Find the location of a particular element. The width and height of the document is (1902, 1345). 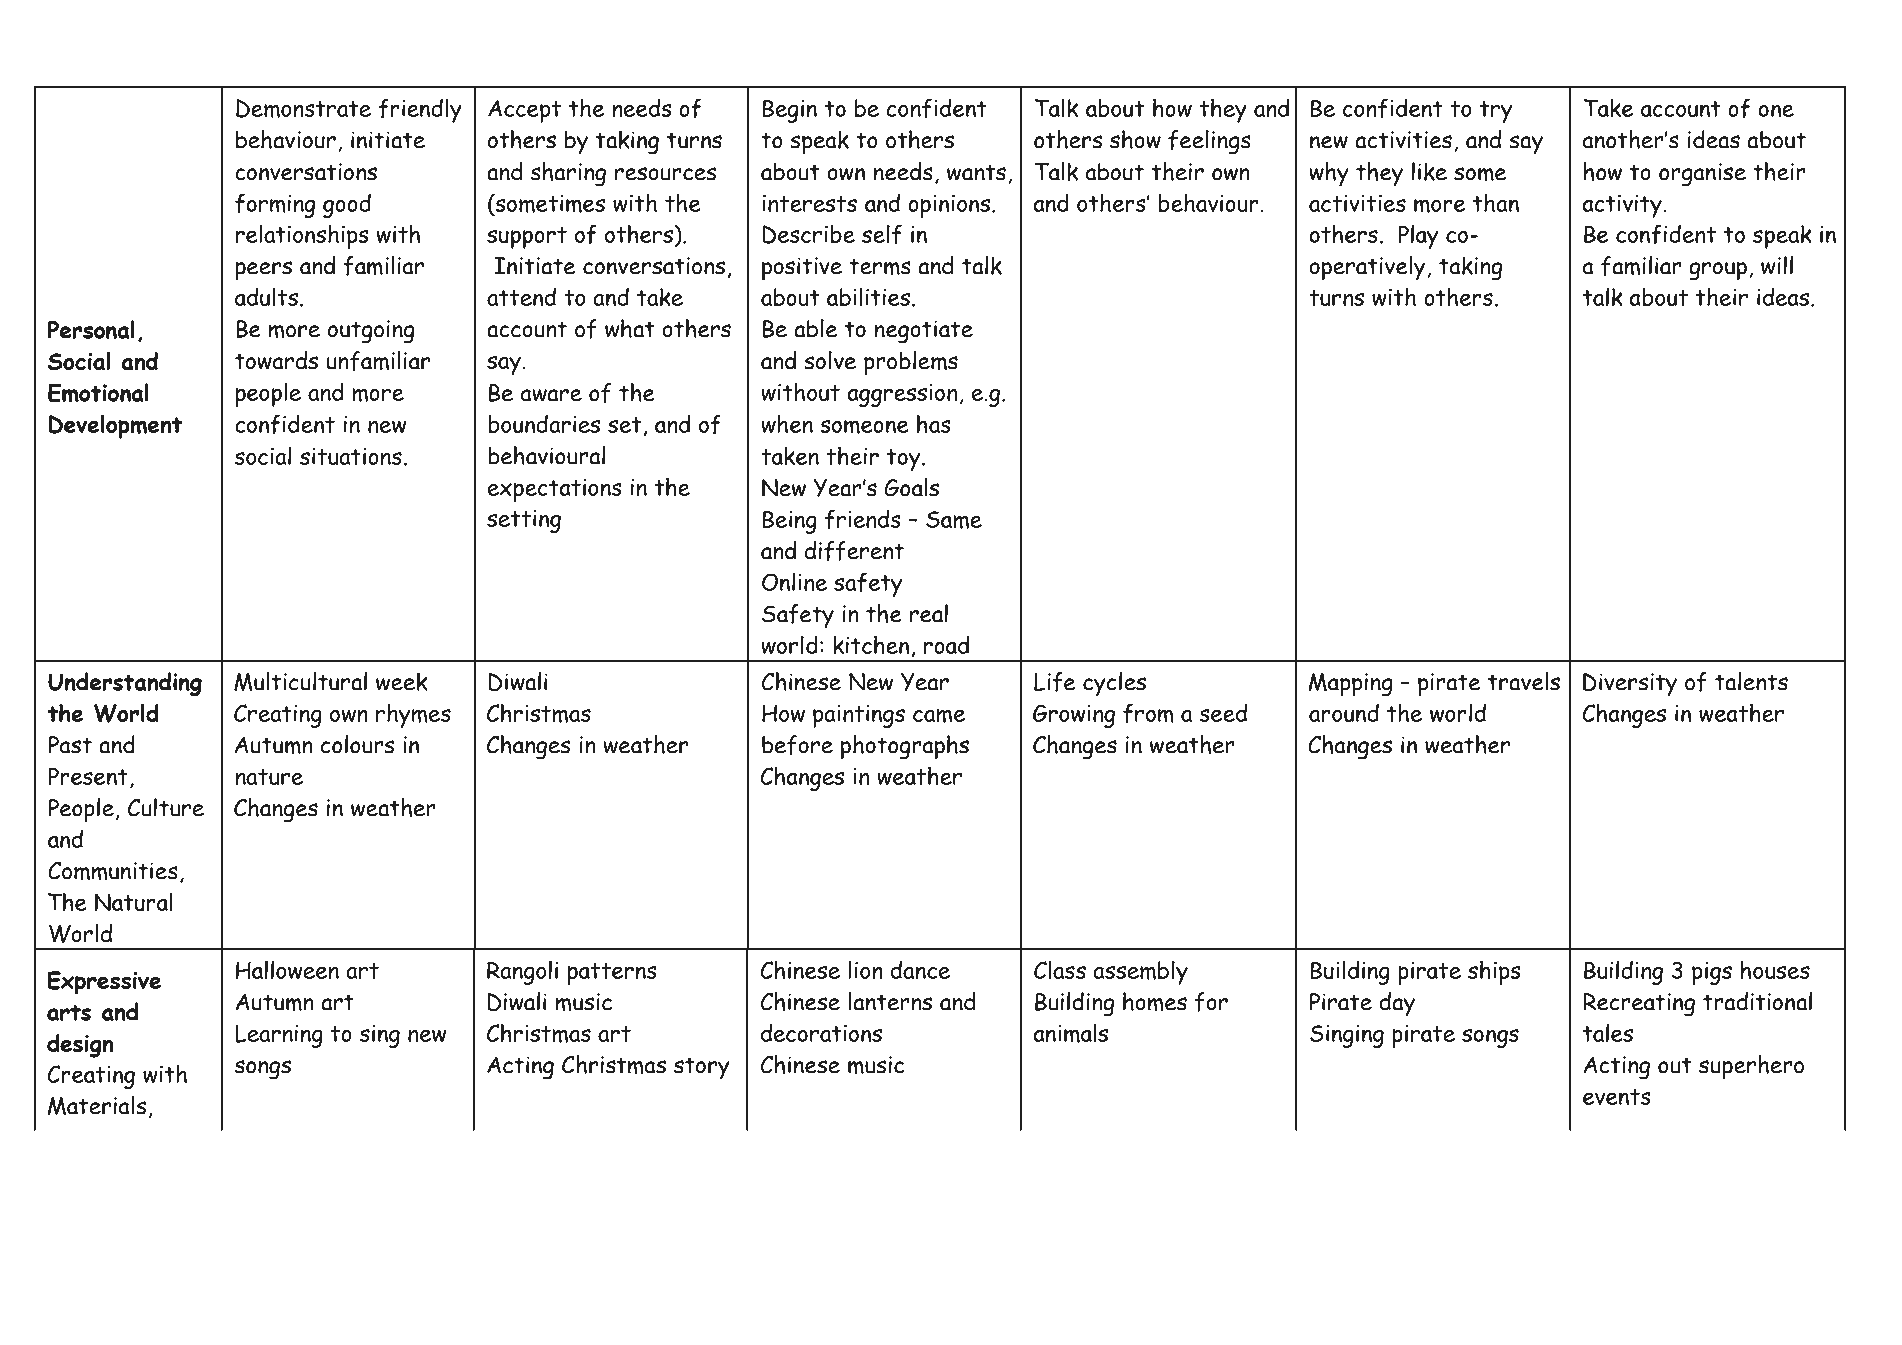

events is located at coordinates (1617, 1097).
